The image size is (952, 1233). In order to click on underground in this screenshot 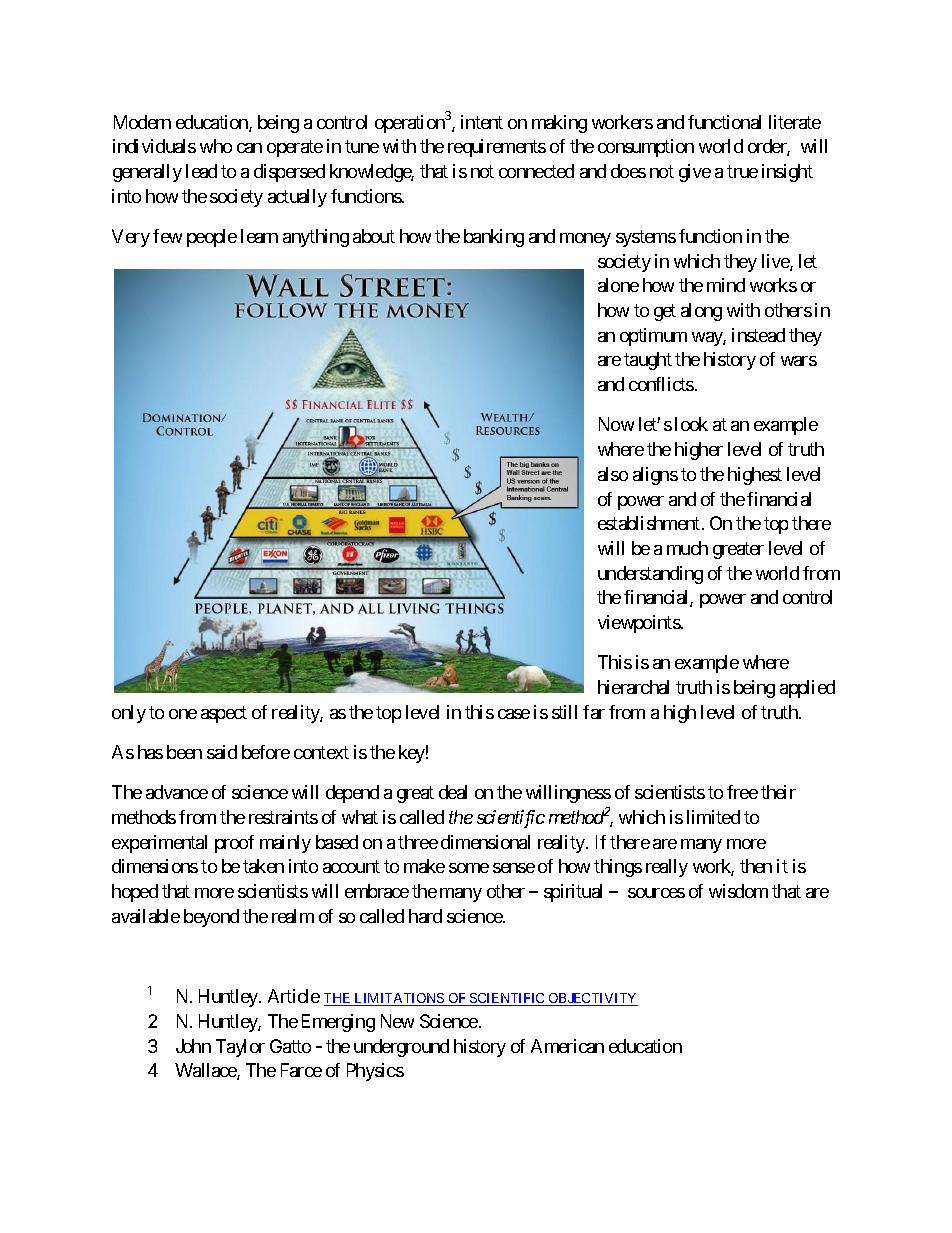, I will do `click(401, 1048)`.
